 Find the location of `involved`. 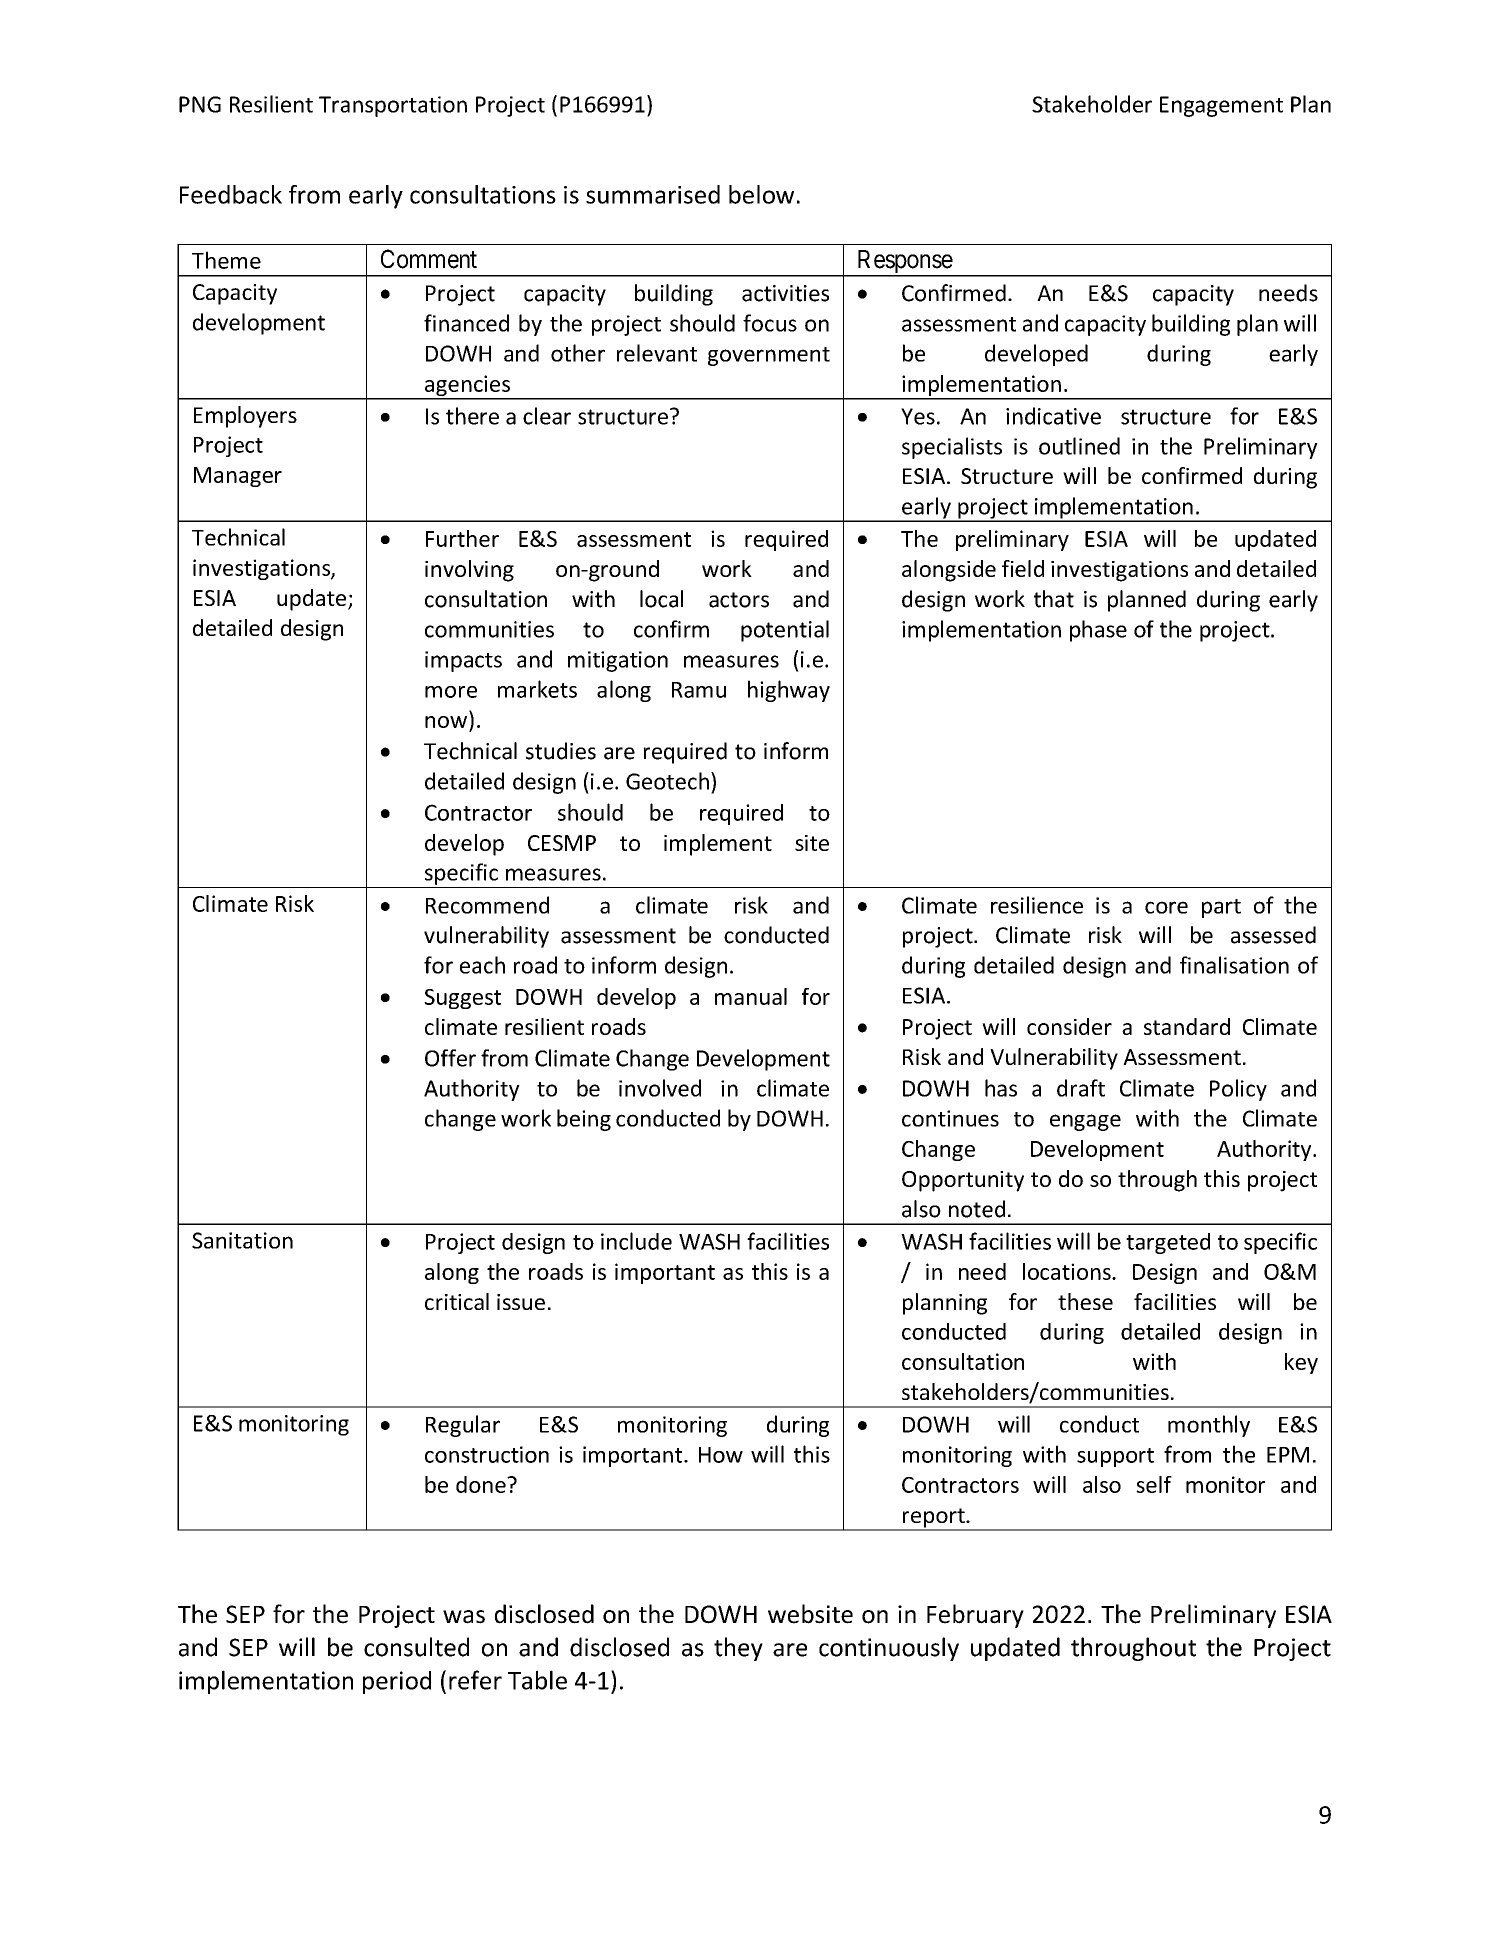

involved is located at coordinates (660, 1088).
